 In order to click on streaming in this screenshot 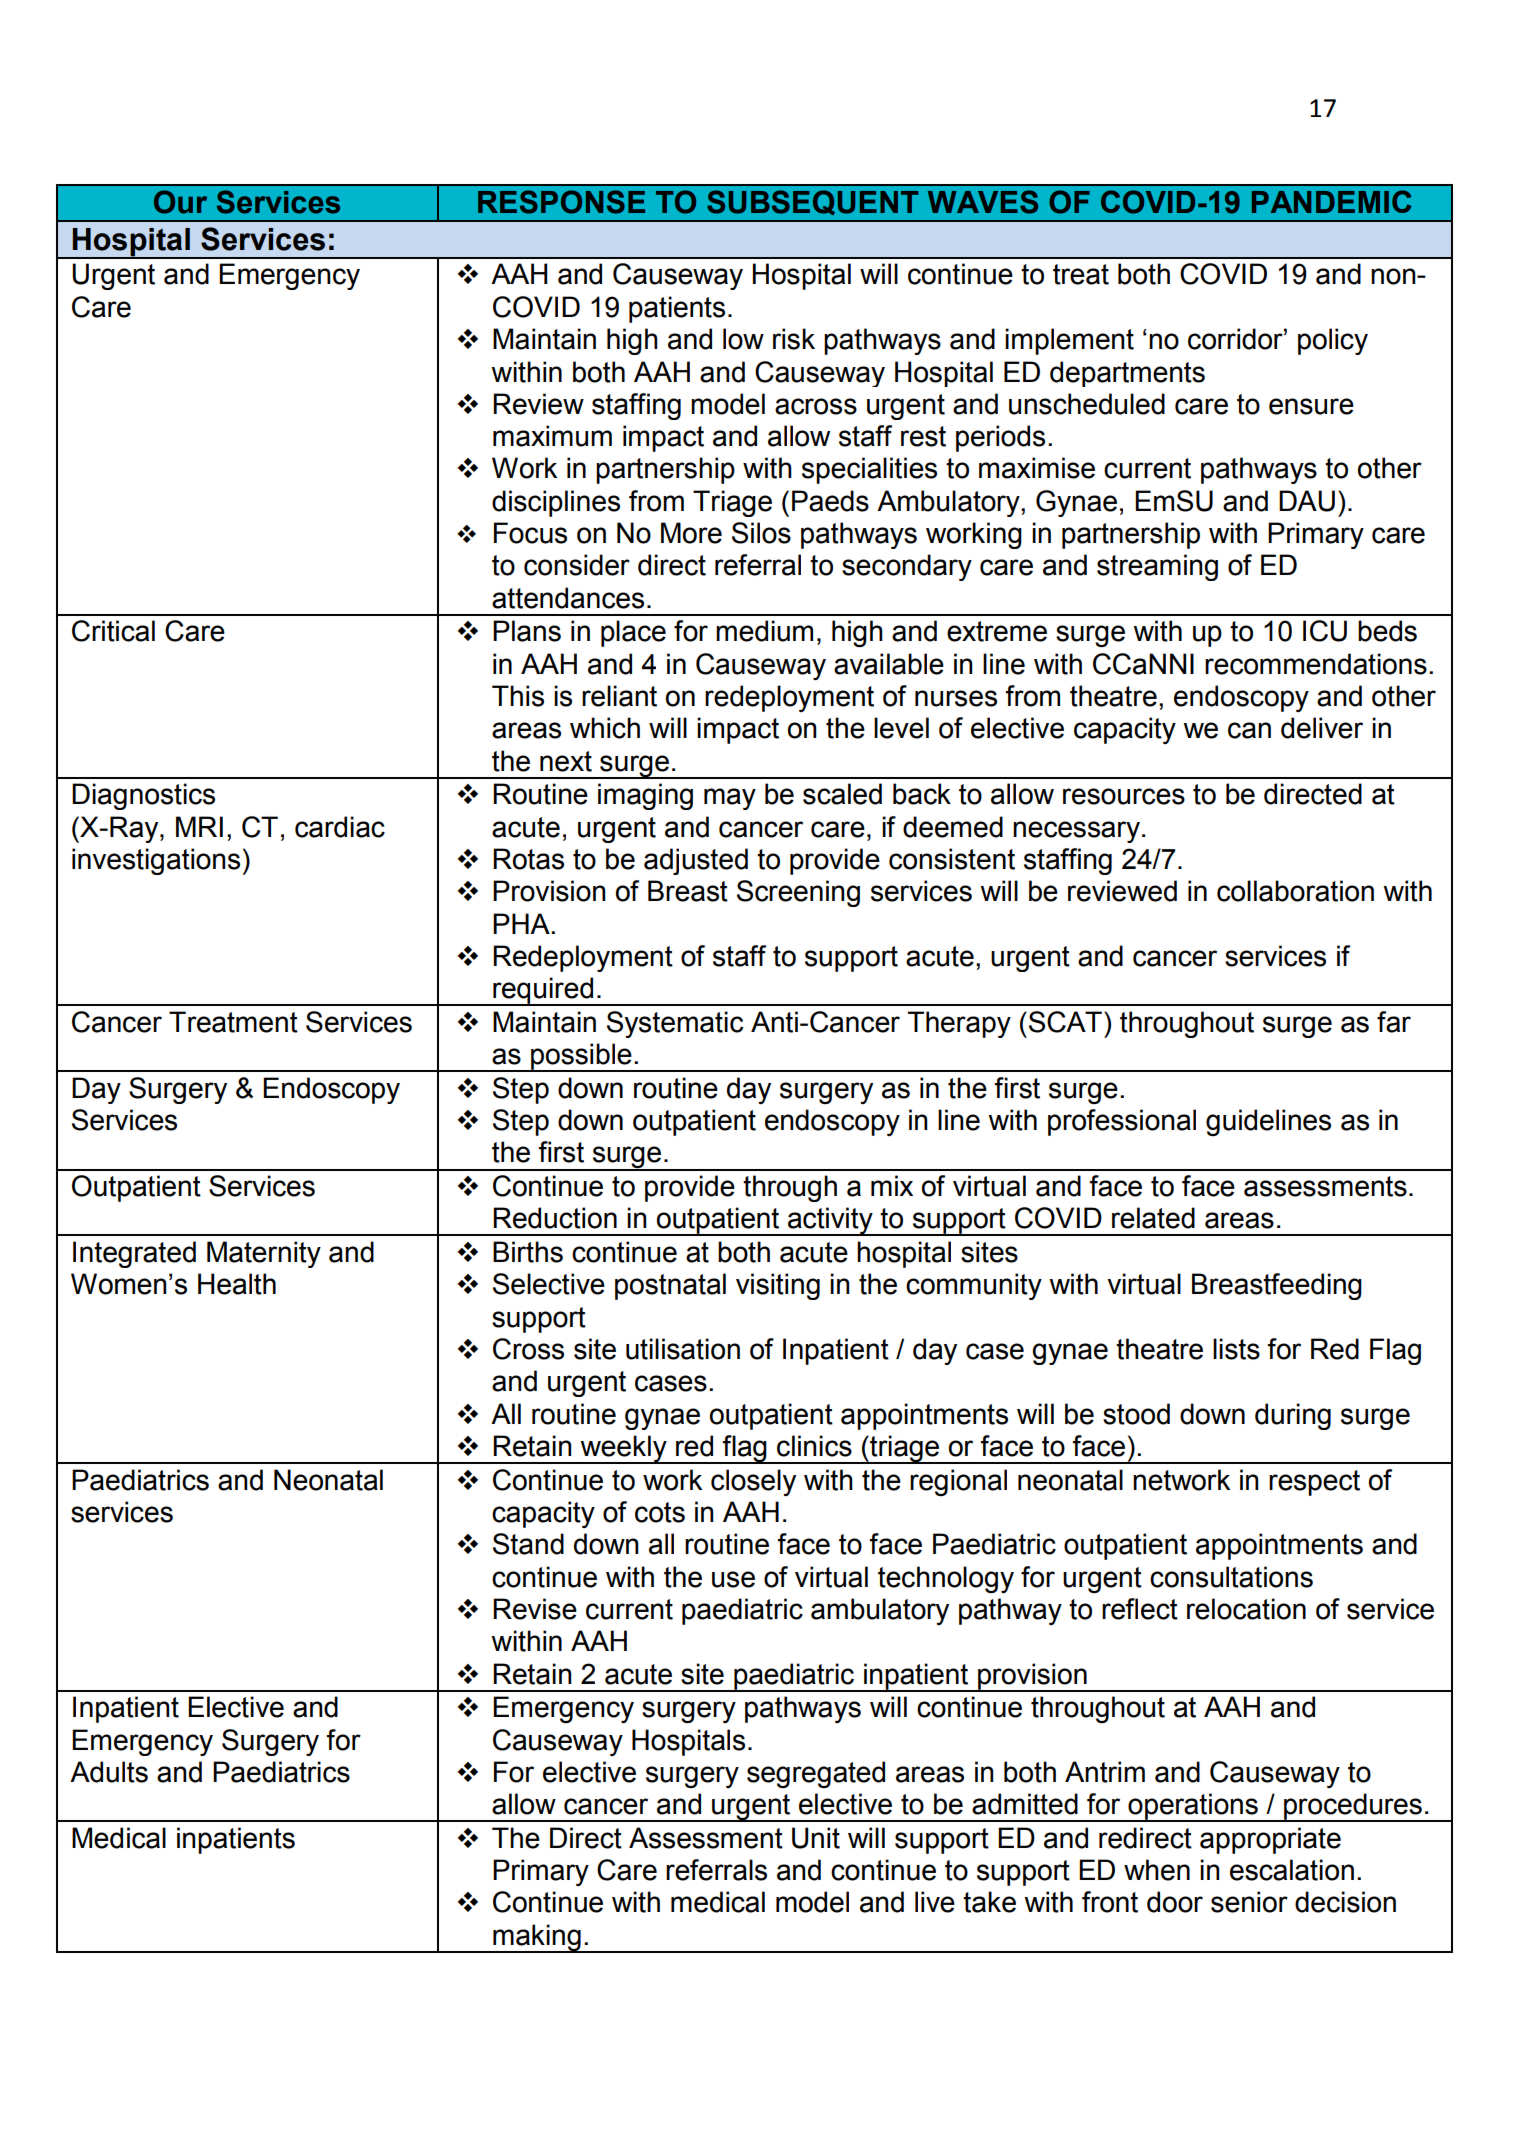, I will do `click(1157, 567)`.
